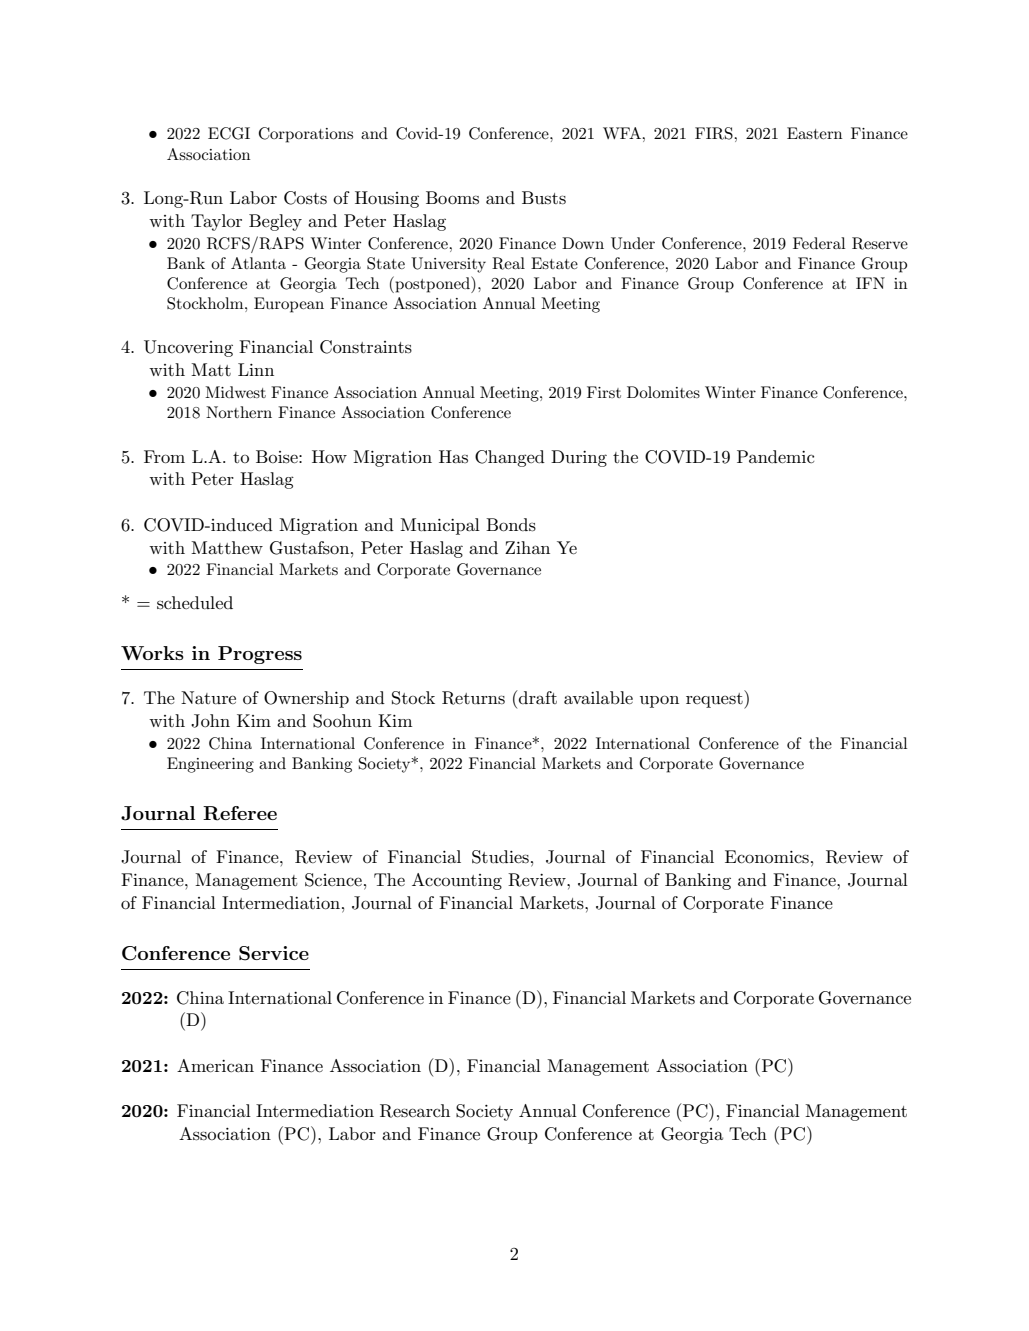  I want to click on IFN, so click(870, 283).
